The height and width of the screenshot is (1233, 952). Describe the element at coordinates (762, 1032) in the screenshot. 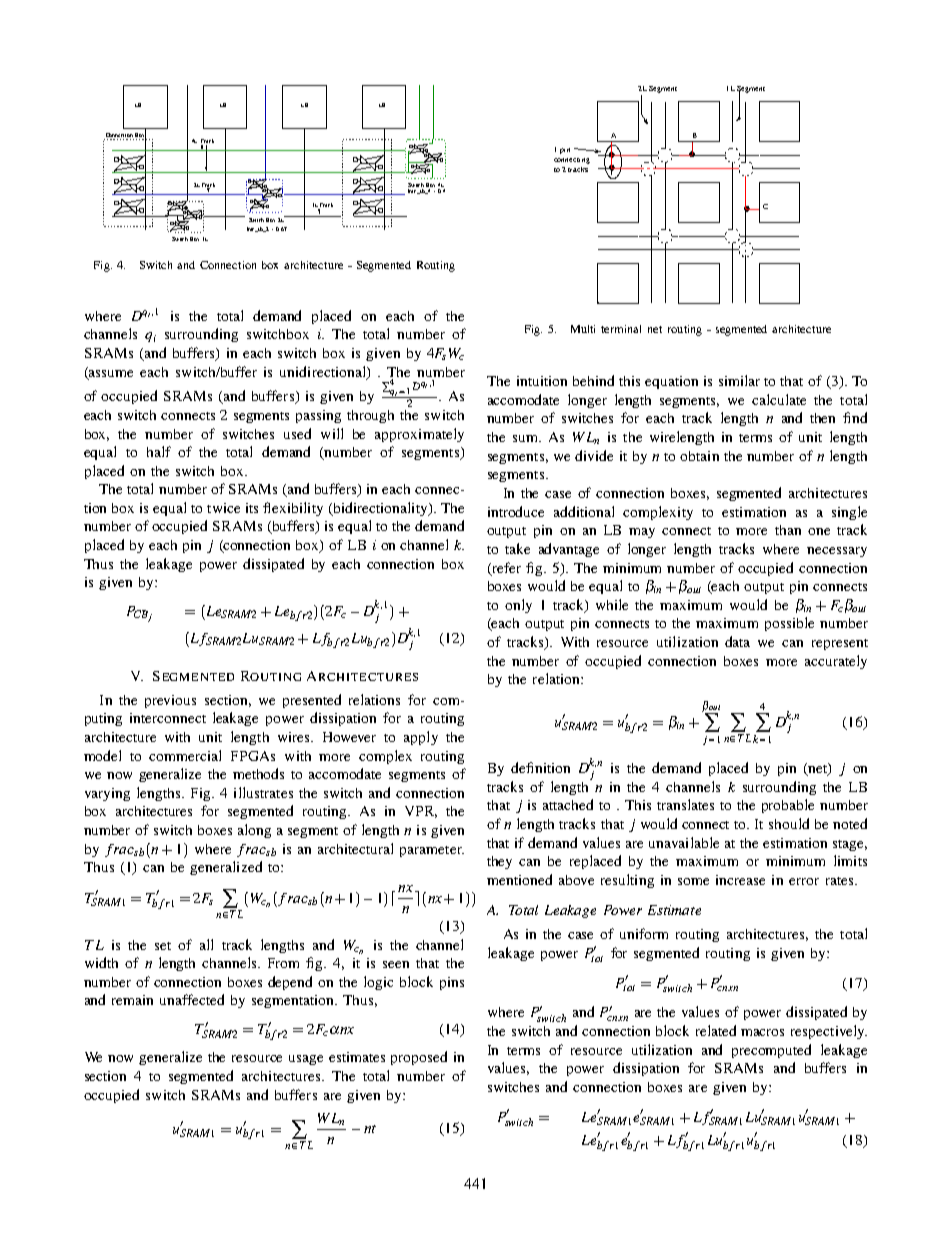

I see `macros` at that location.
